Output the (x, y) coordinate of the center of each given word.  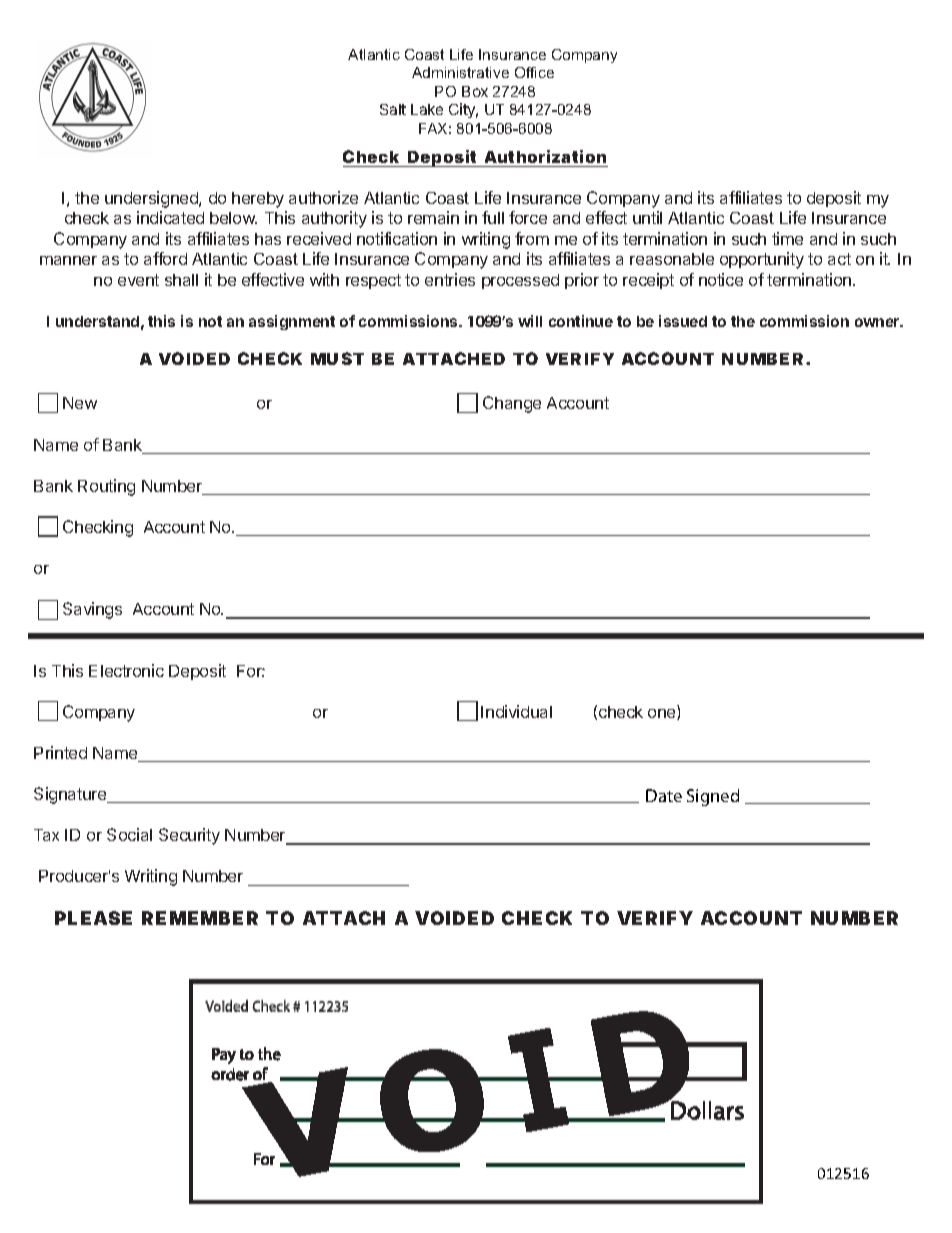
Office (534, 72)
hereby (258, 200)
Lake (427, 109)
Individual (516, 711)
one (663, 714)
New (80, 403)
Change (512, 404)
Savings (92, 610)
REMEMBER (200, 918)
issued (683, 321)
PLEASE (93, 918)
